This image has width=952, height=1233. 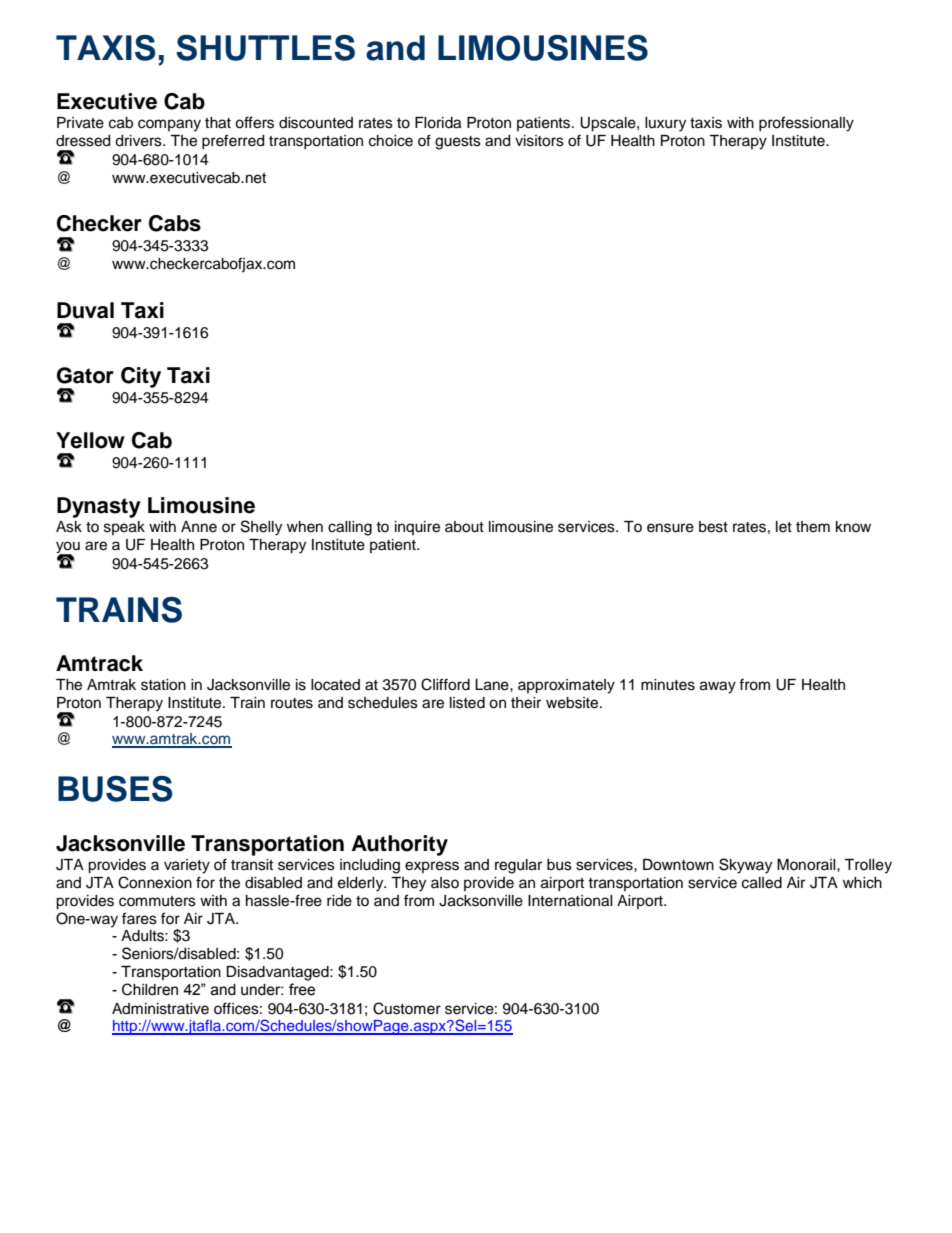 What do you see at coordinates (467, 703) in the image?
I see `listed` at bounding box center [467, 703].
